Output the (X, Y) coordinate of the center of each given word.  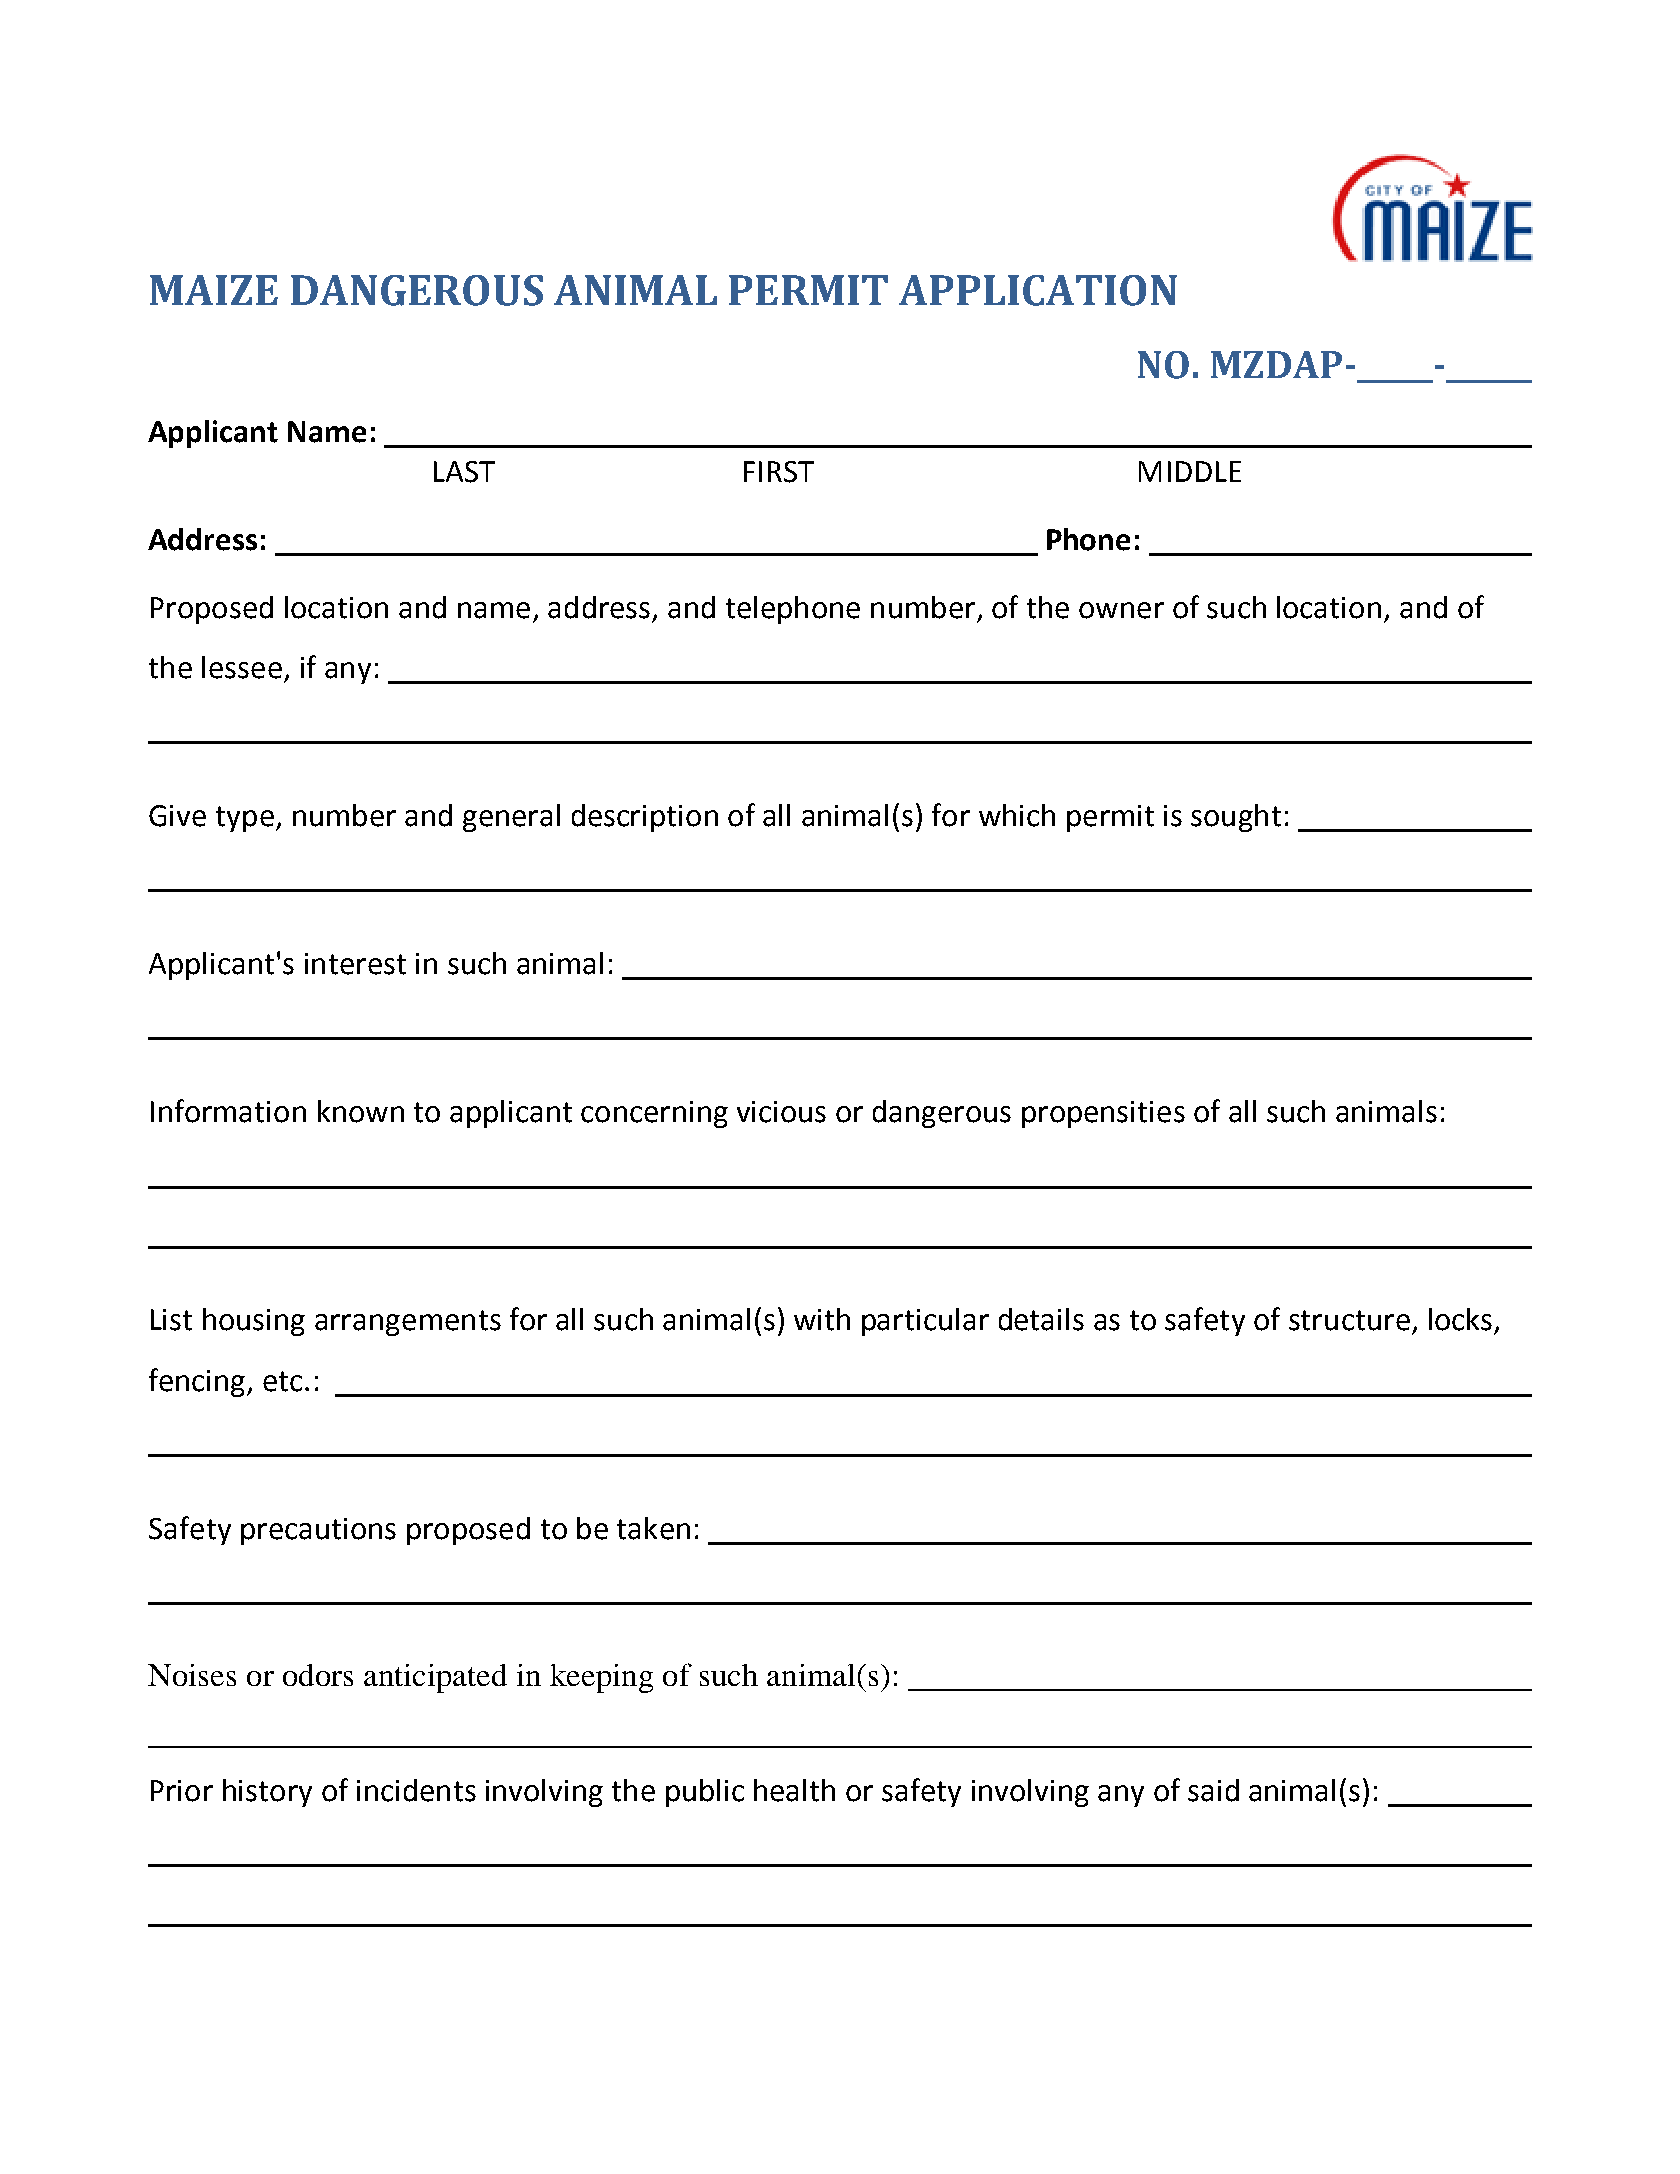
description (645, 818)
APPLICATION (1038, 290)
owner (1121, 610)
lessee (242, 667)
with (822, 1319)
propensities (1103, 1114)
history (267, 1793)
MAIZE (214, 290)
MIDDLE (1190, 471)
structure (1349, 1320)
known (361, 1111)
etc (282, 1381)
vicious (781, 1112)
